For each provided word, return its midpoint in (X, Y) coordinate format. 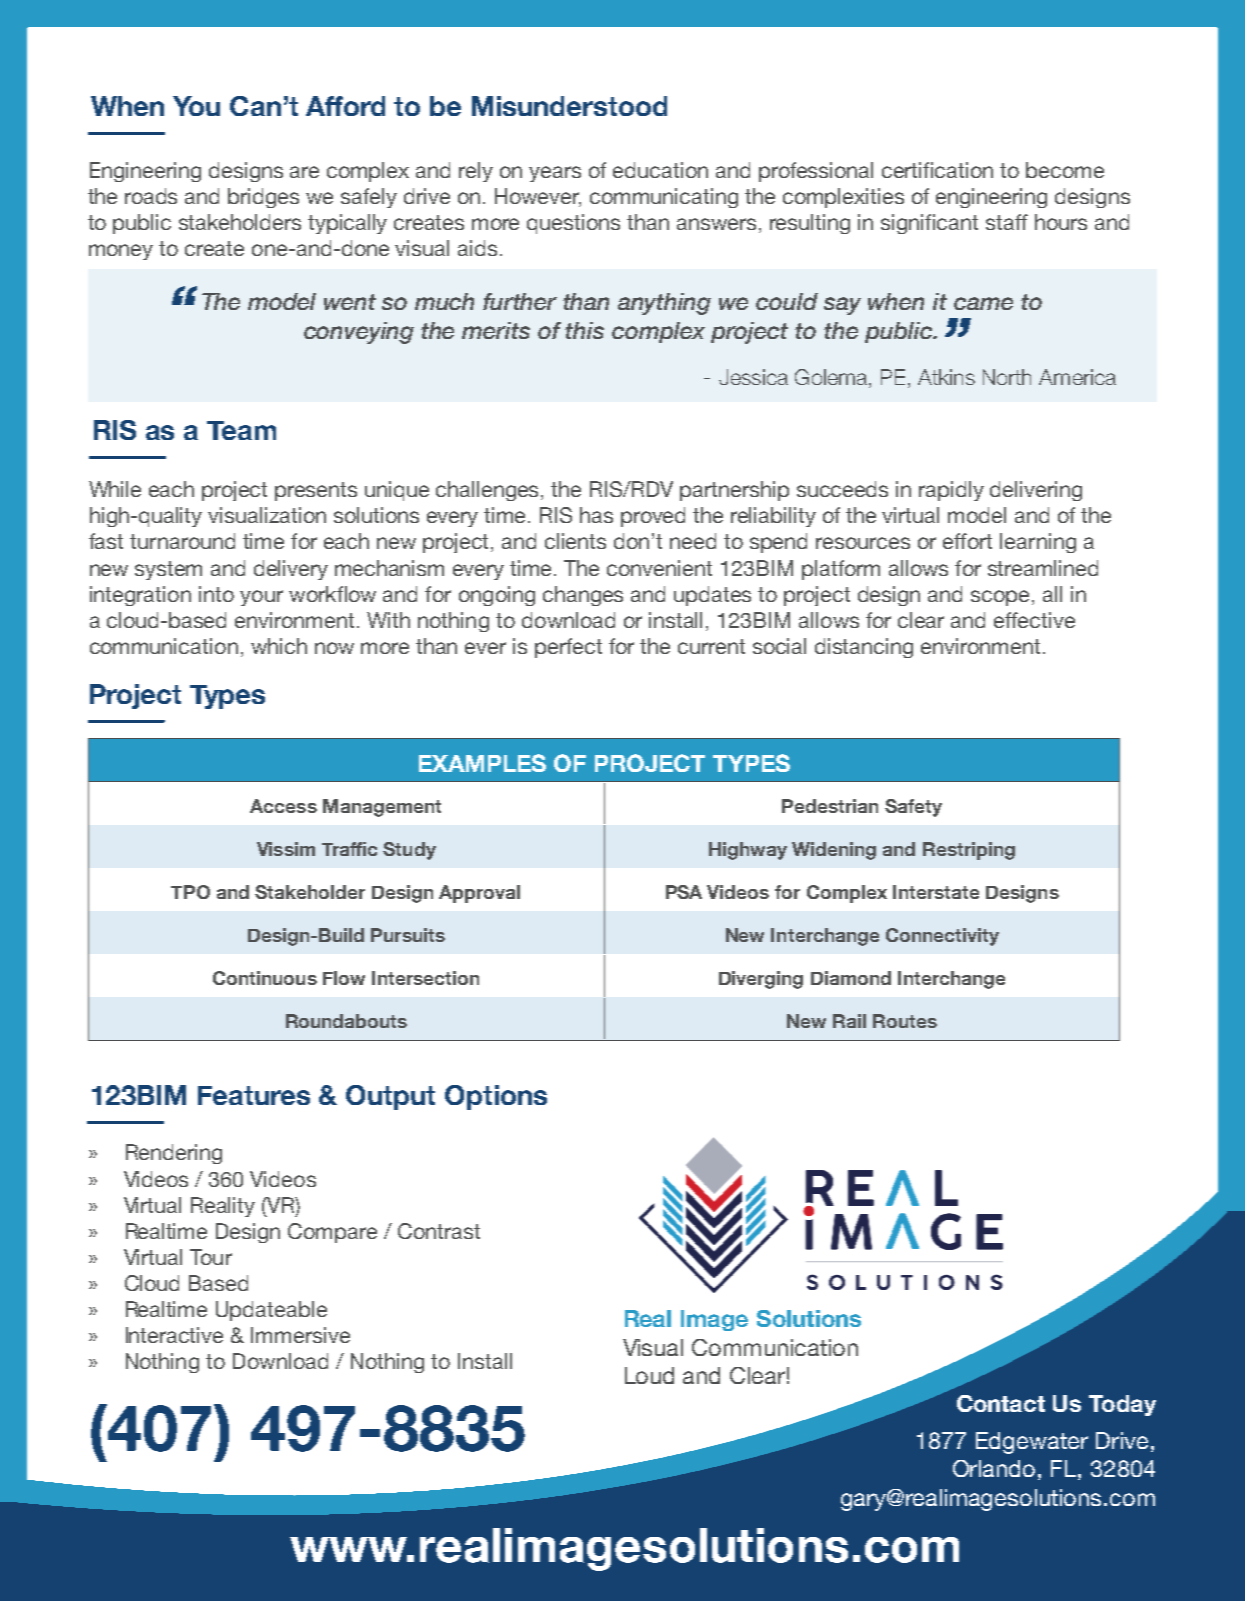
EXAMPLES (482, 763)
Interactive (174, 1335)
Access (283, 806)
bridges (263, 198)
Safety (913, 808)
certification (937, 170)
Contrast (439, 1231)
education (660, 170)
